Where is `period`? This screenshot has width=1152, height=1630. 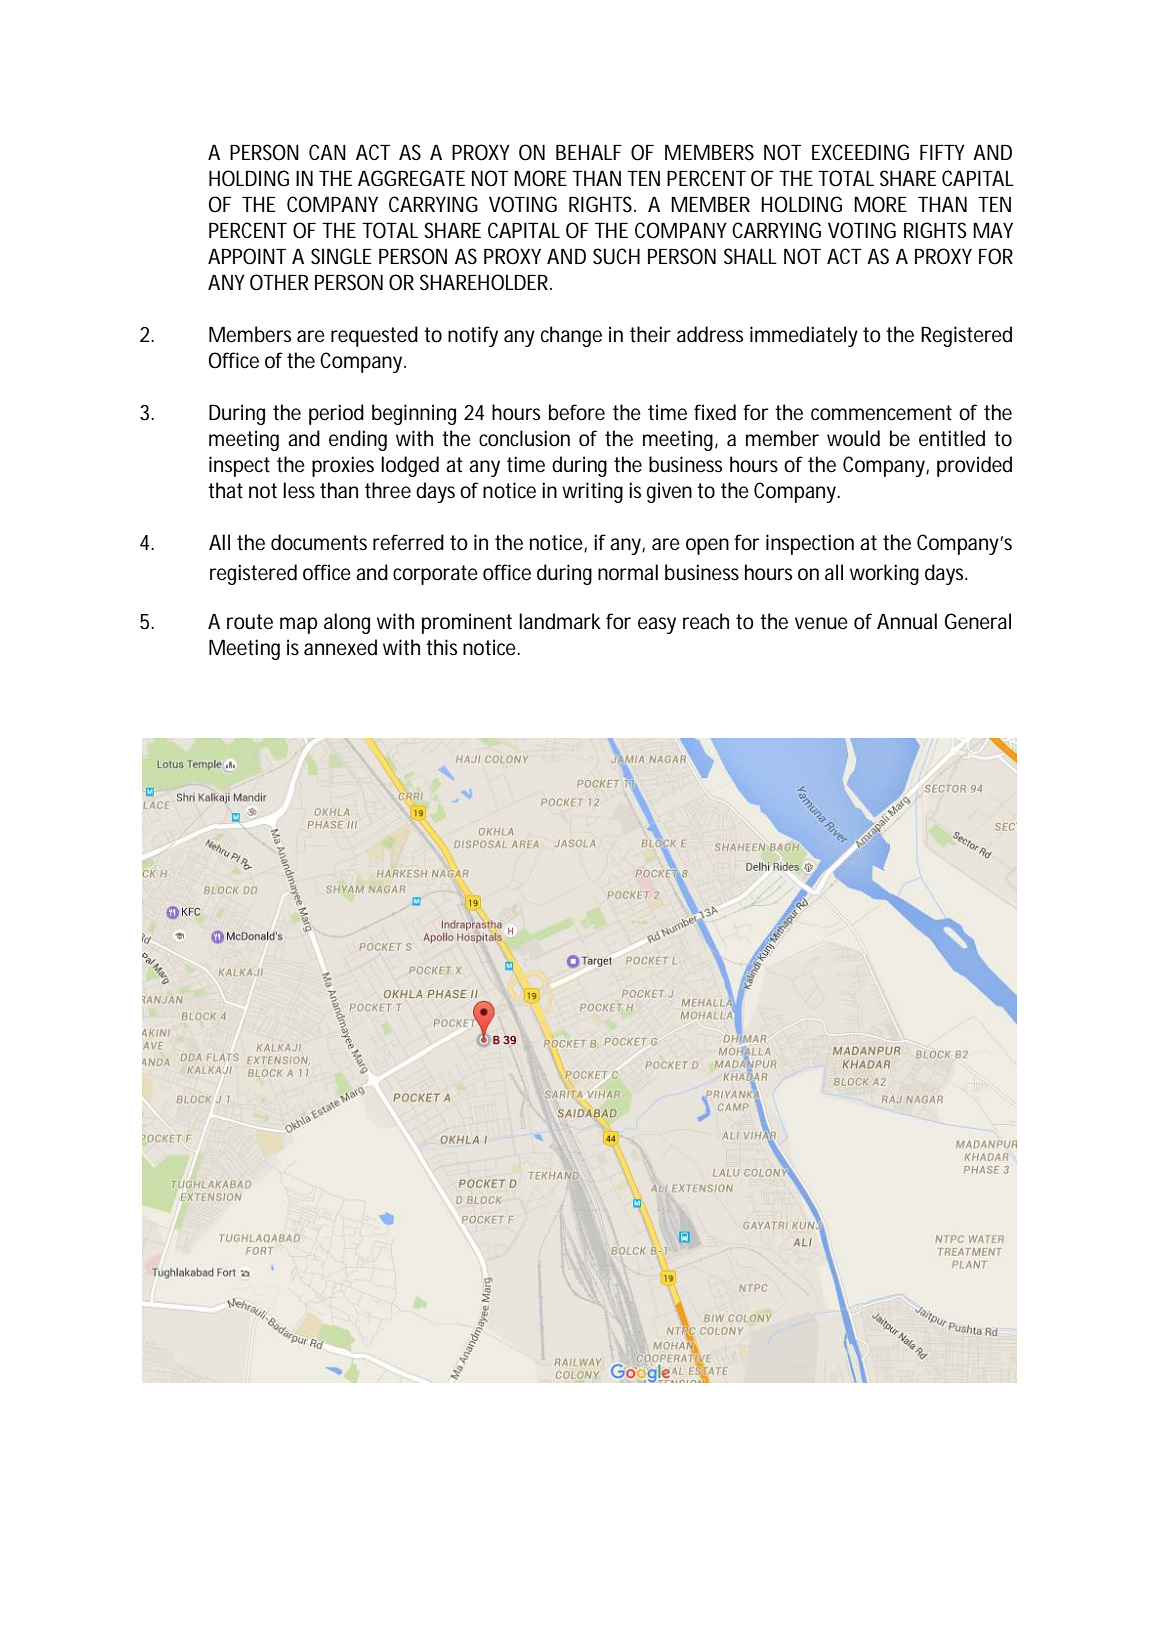 period is located at coordinates (336, 414).
